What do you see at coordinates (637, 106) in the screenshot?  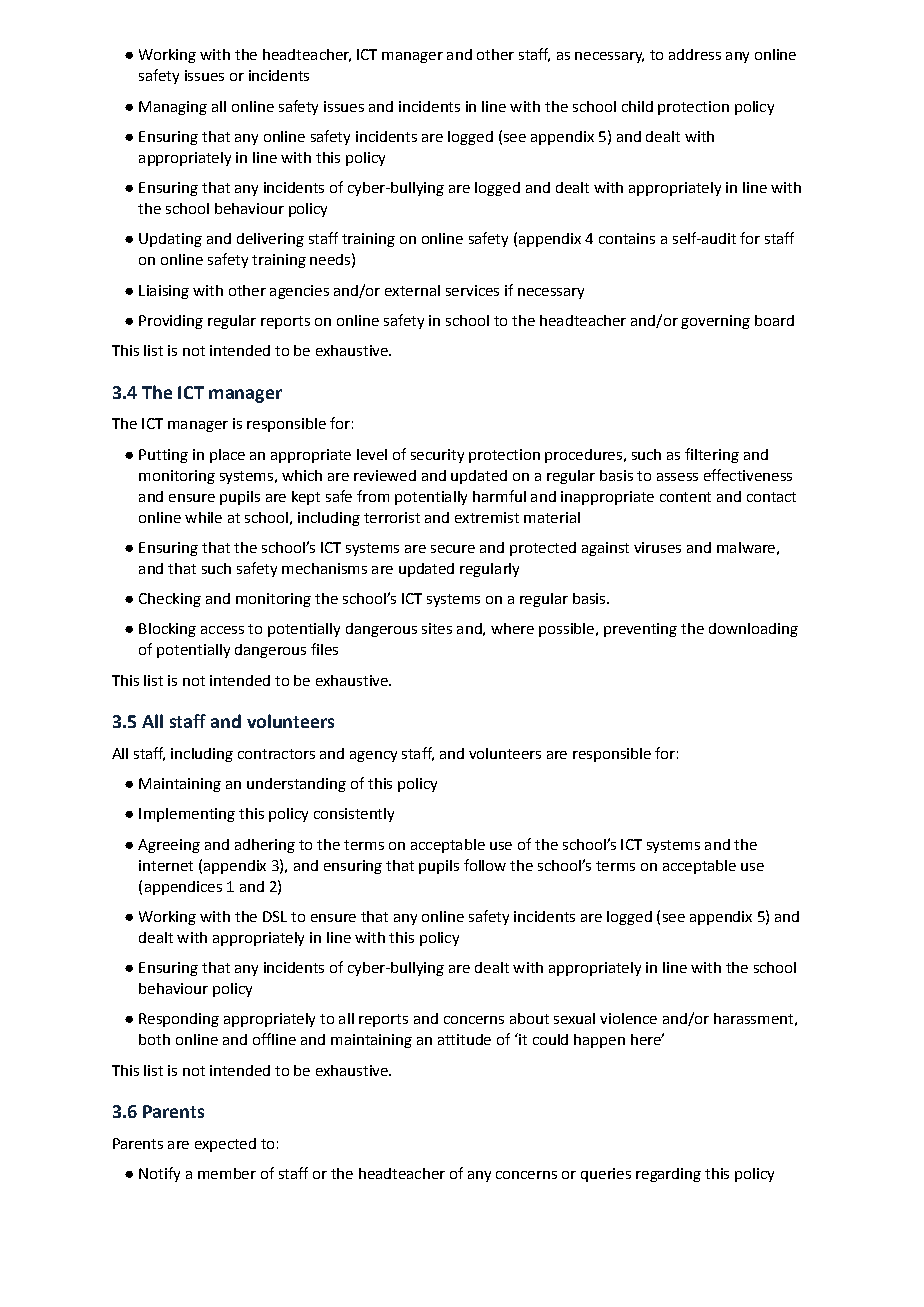 I see `child` at bounding box center [637, 106].
